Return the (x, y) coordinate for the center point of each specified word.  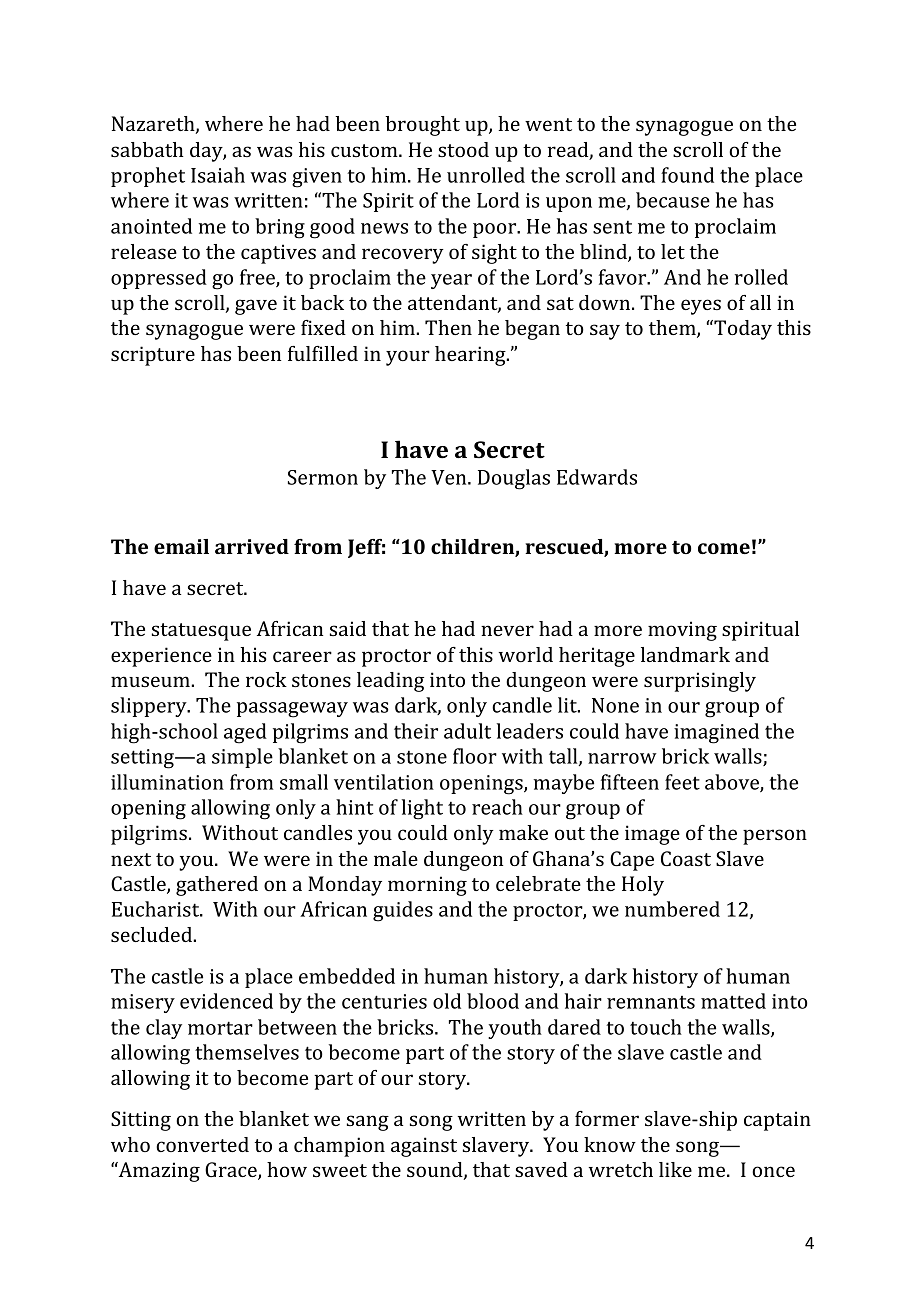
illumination (167, 782)
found (687, 175)
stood (463, 149)
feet (682, 782)
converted (202, 1144)
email (181, 546)
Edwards (597, 477)
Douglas (514, 479)
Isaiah (218, 175)
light (422, 809)
